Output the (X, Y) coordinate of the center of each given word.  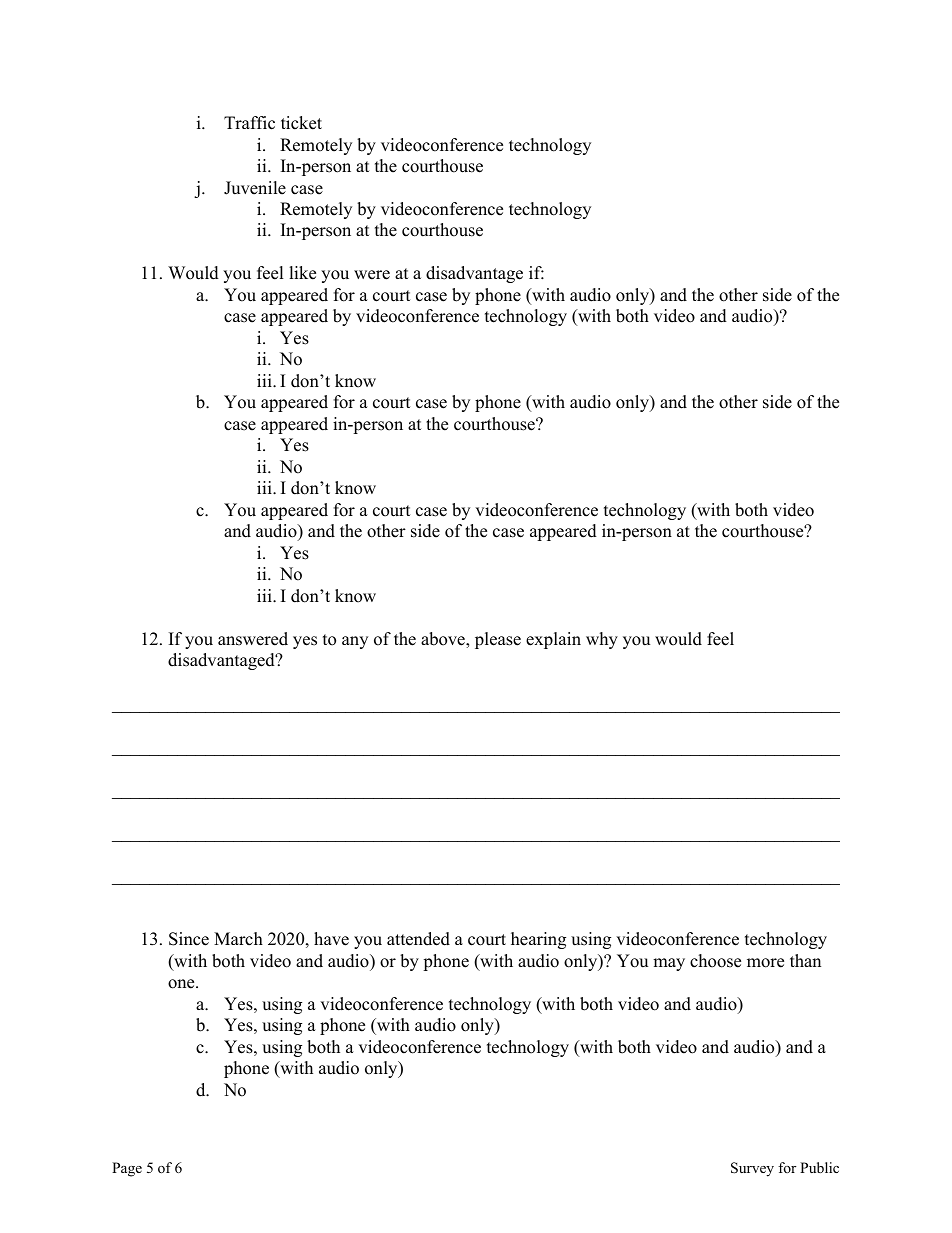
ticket (301, 123)
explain (553, 640)
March (238, 939)
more (765, 963)
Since (189, 939)
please (498, 640)
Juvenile (255, 188)
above (444, 640)
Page (127, 1169)
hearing (538, 940)
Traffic (249, 123)
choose (715, 961)
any (355, 642)
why (602, 640)
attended (418, 939)
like (302, 273)
